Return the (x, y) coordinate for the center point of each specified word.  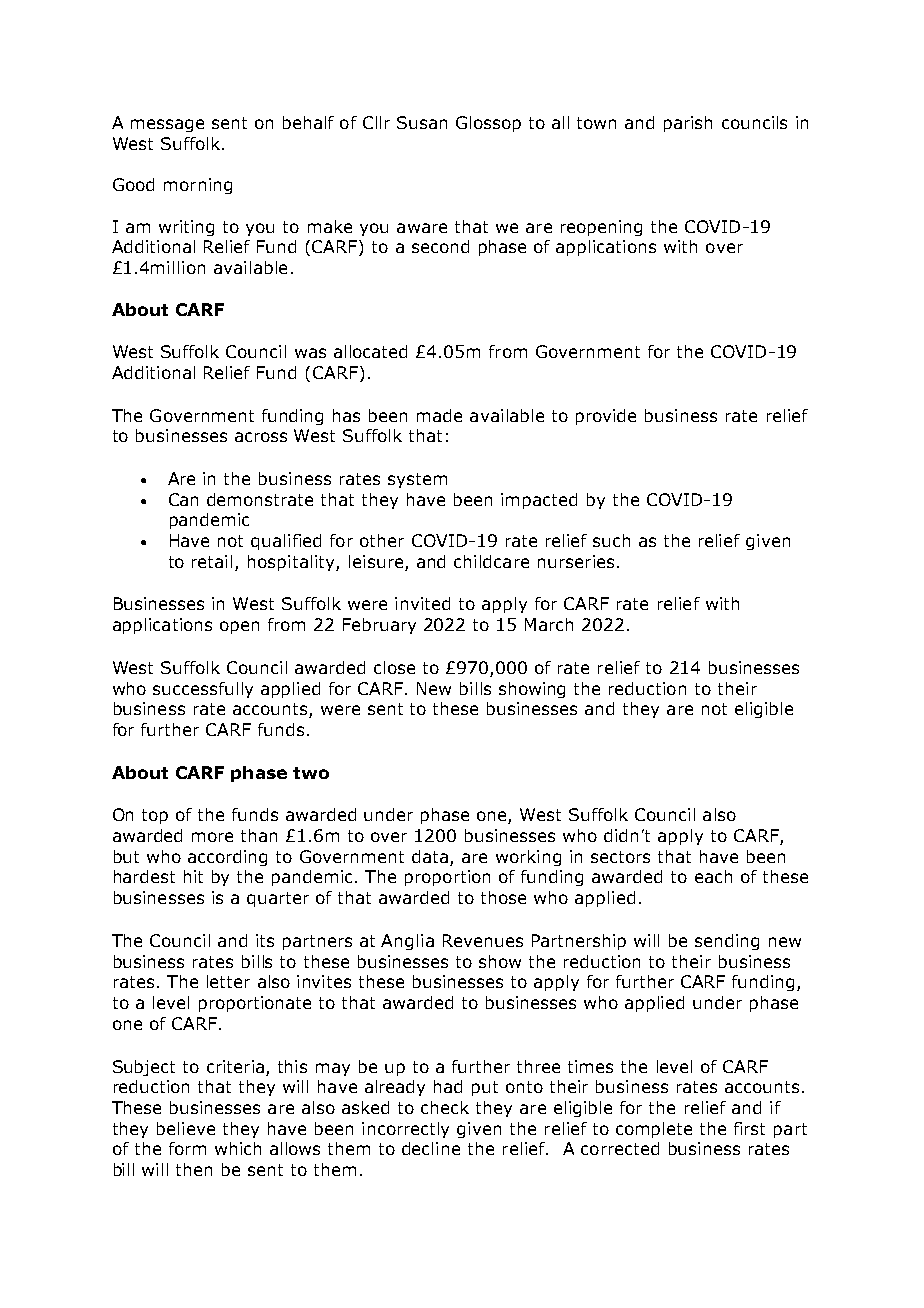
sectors (620, 857)
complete (654, 1130)
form (187, 1148)
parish (688, 124)
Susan (422, 122)
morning (198, 186)
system (417, 480)
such (611, 540)
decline (431, 1148)
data (430, 856)
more (212, 837)
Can (183, 499)
